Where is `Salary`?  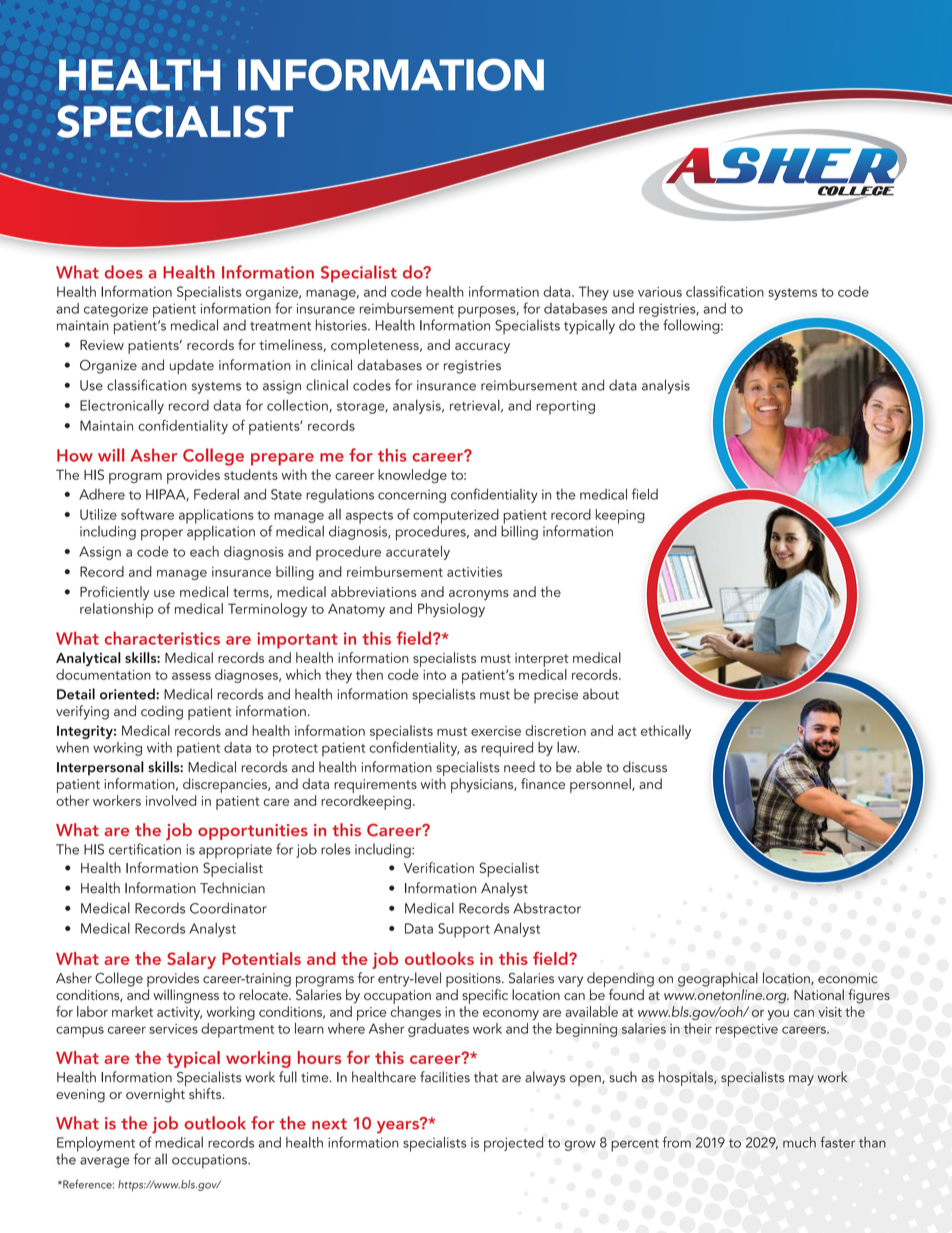
Salary is located at coordinates (191, 960).
